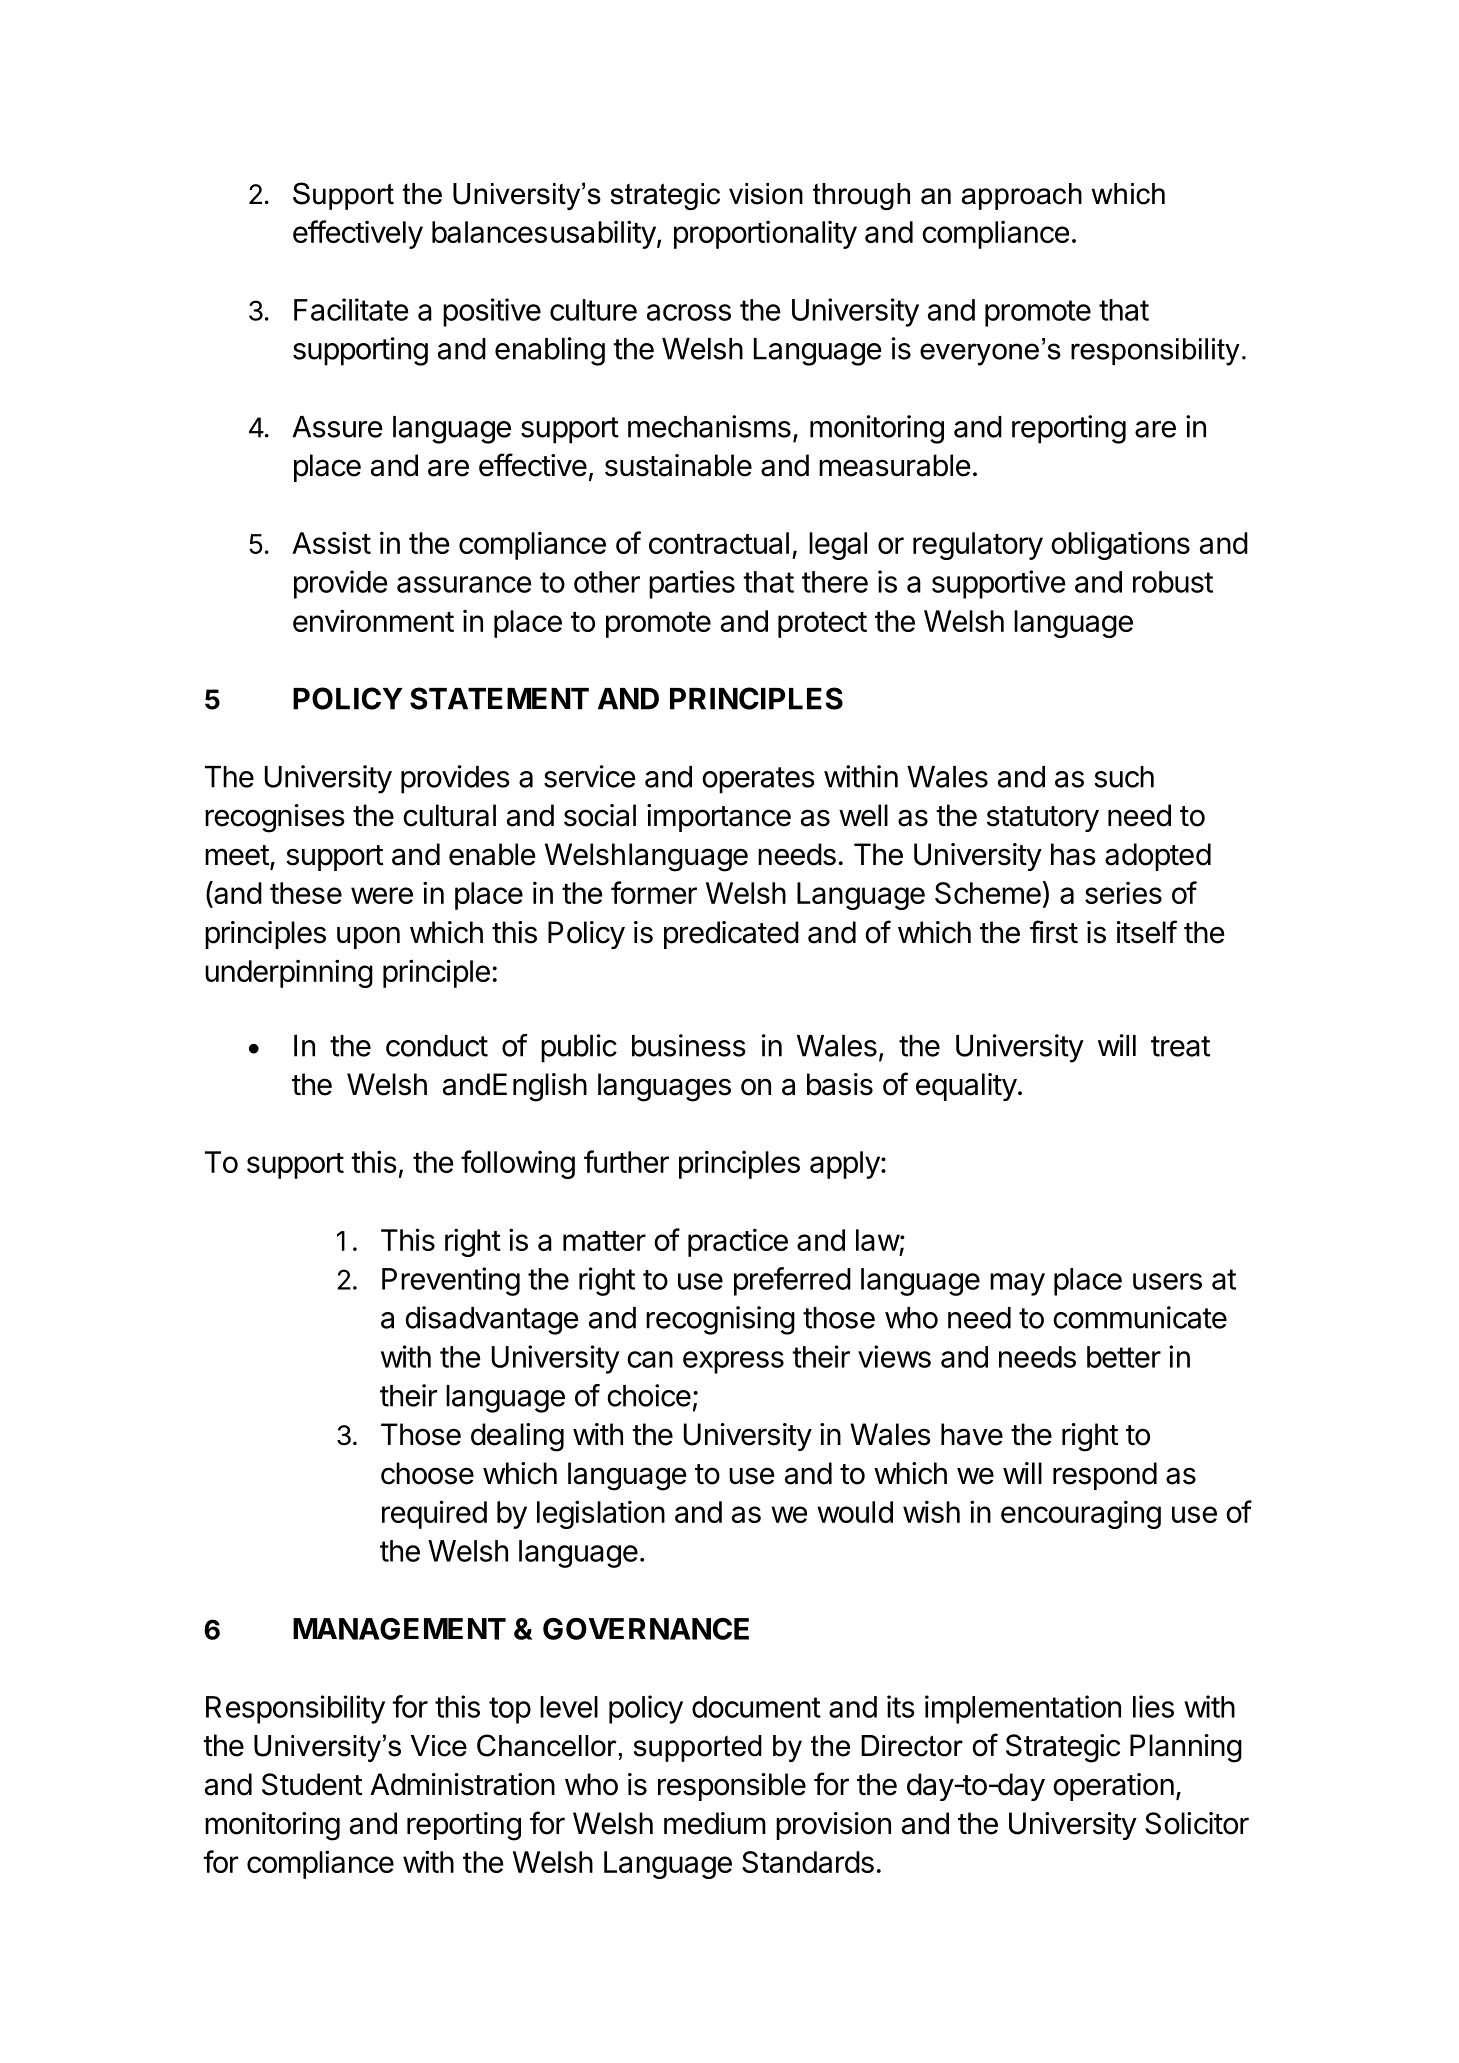 Image resolution: width=1459 pixels, height=2063 pixels. I want to click on conduct, so click(437, 1046).
